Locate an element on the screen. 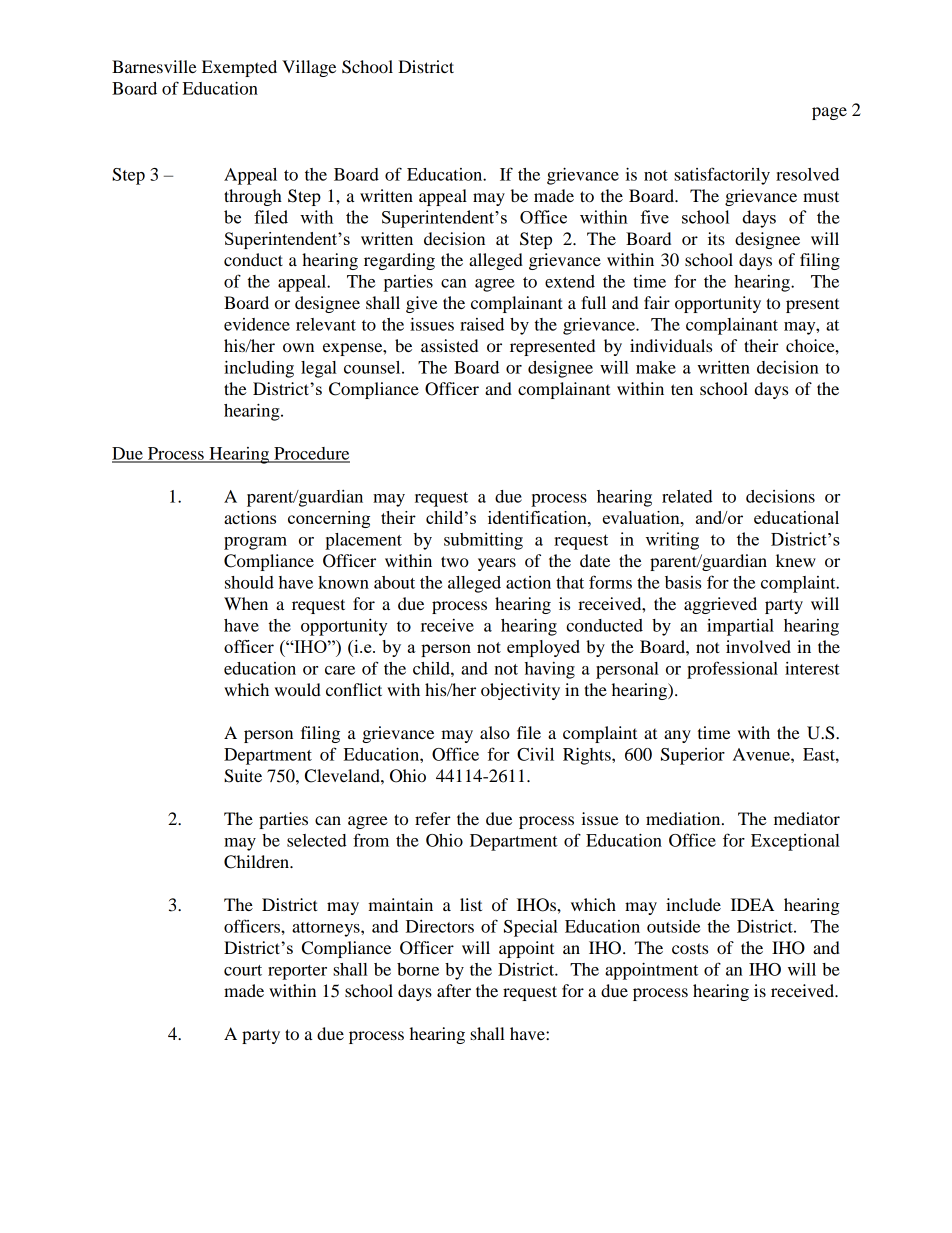 This screenshot has height=1233, width=952. Avenue is located at coordinates (762, 754).
